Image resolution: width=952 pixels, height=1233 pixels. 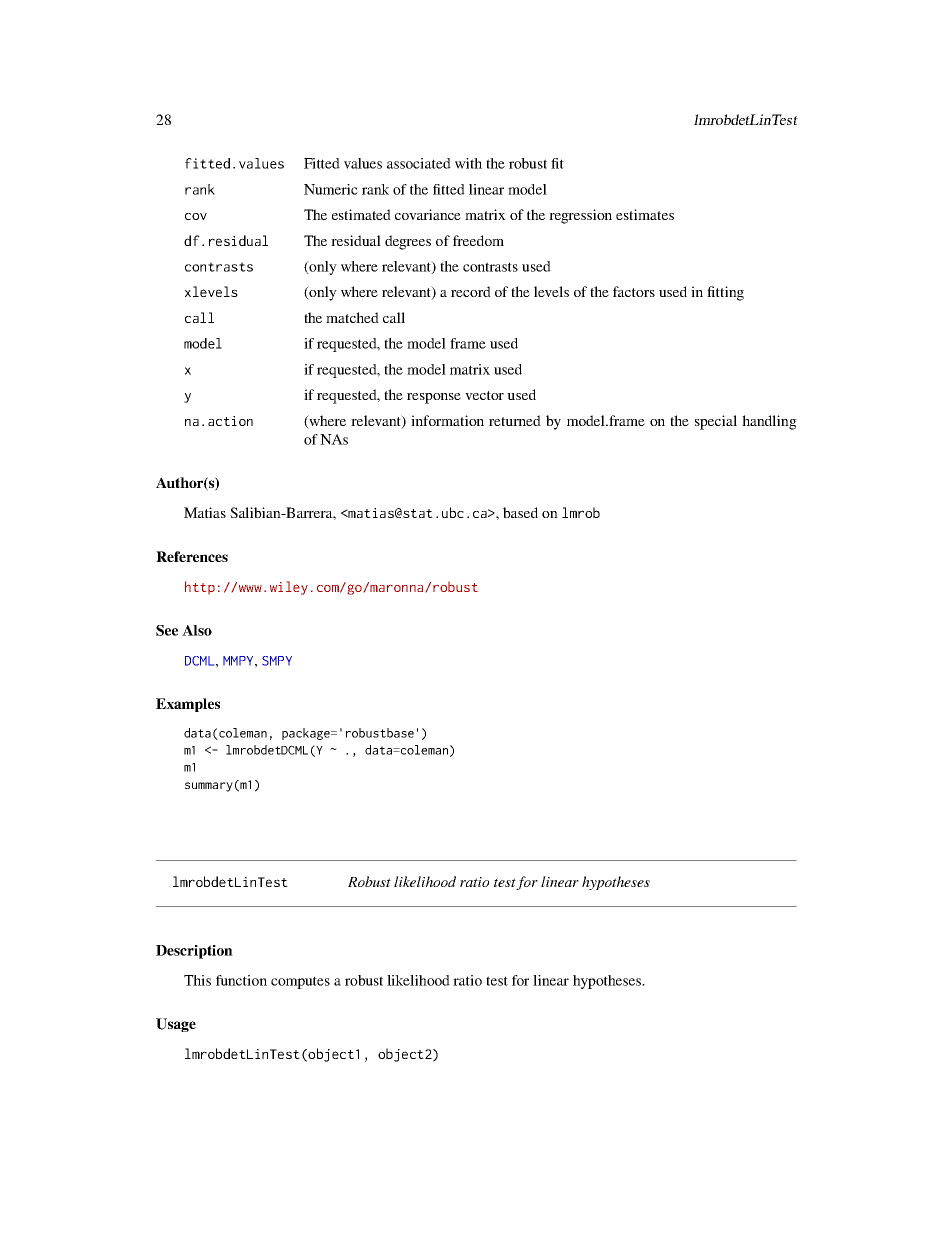 I want to click on This, so click(x=197, y=980).
